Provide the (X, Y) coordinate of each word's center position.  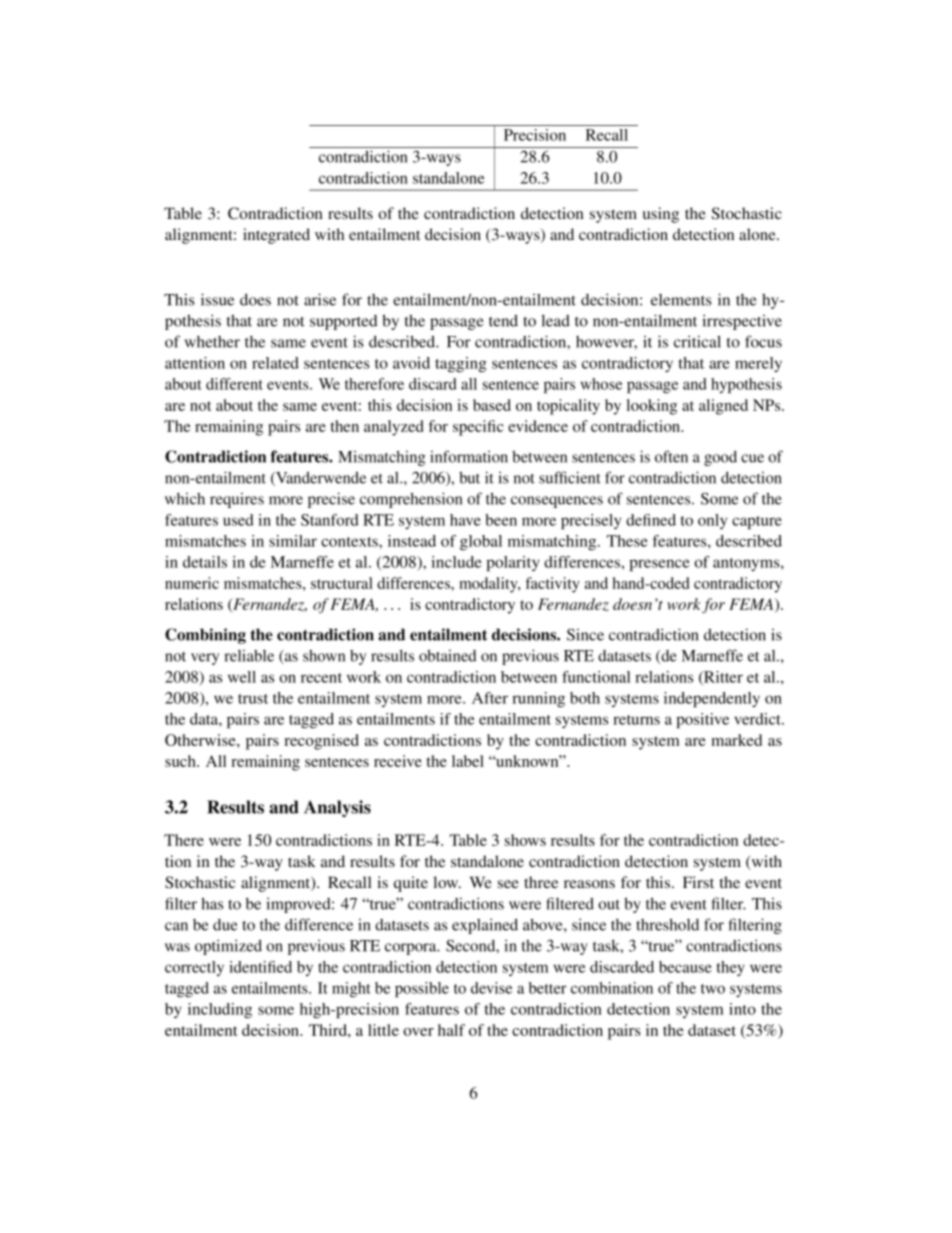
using (661, 215)
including (220, 1010)
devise (491, 988)
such (181, 761)
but (469, 477)
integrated (276, 236)
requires (237, 500)
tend (503, 320)
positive (702, 720)
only (712, 521)
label (468, 761)
